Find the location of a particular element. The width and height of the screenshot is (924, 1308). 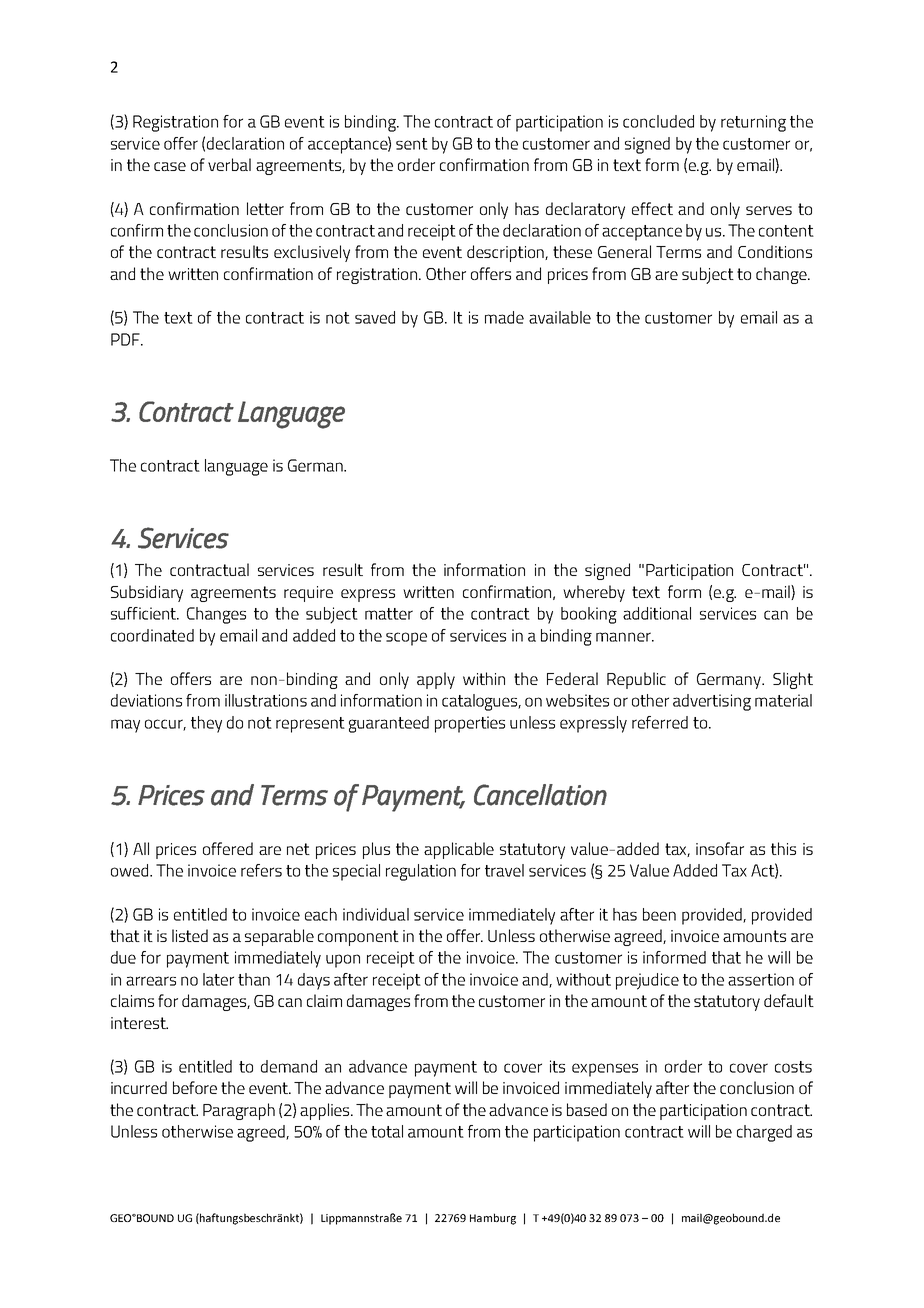

additional is located at coordinates (657, 613).
